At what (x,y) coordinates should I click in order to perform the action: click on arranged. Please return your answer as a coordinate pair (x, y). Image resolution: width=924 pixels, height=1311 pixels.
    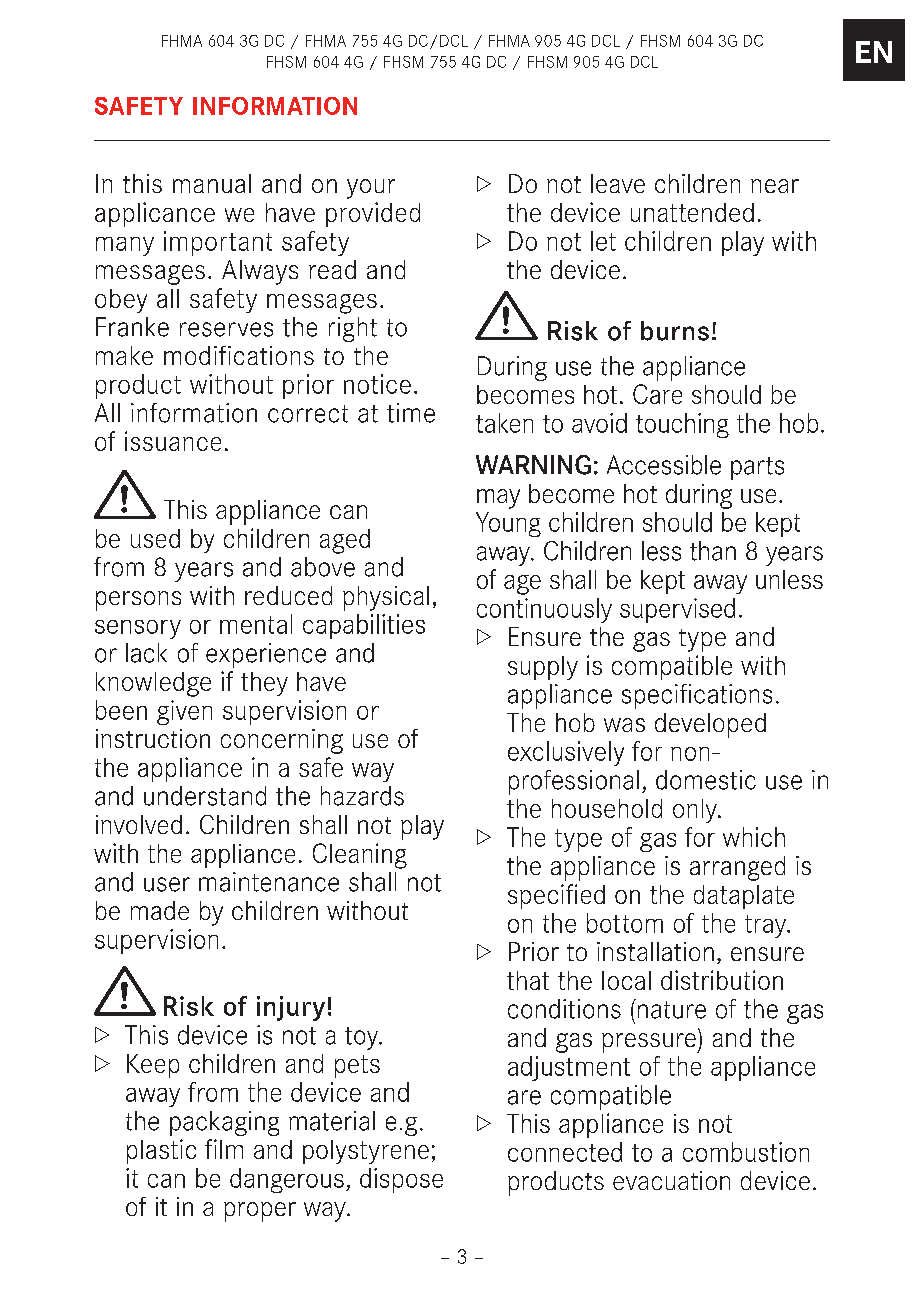
    Looking at the image, I should click on (737, 868).
